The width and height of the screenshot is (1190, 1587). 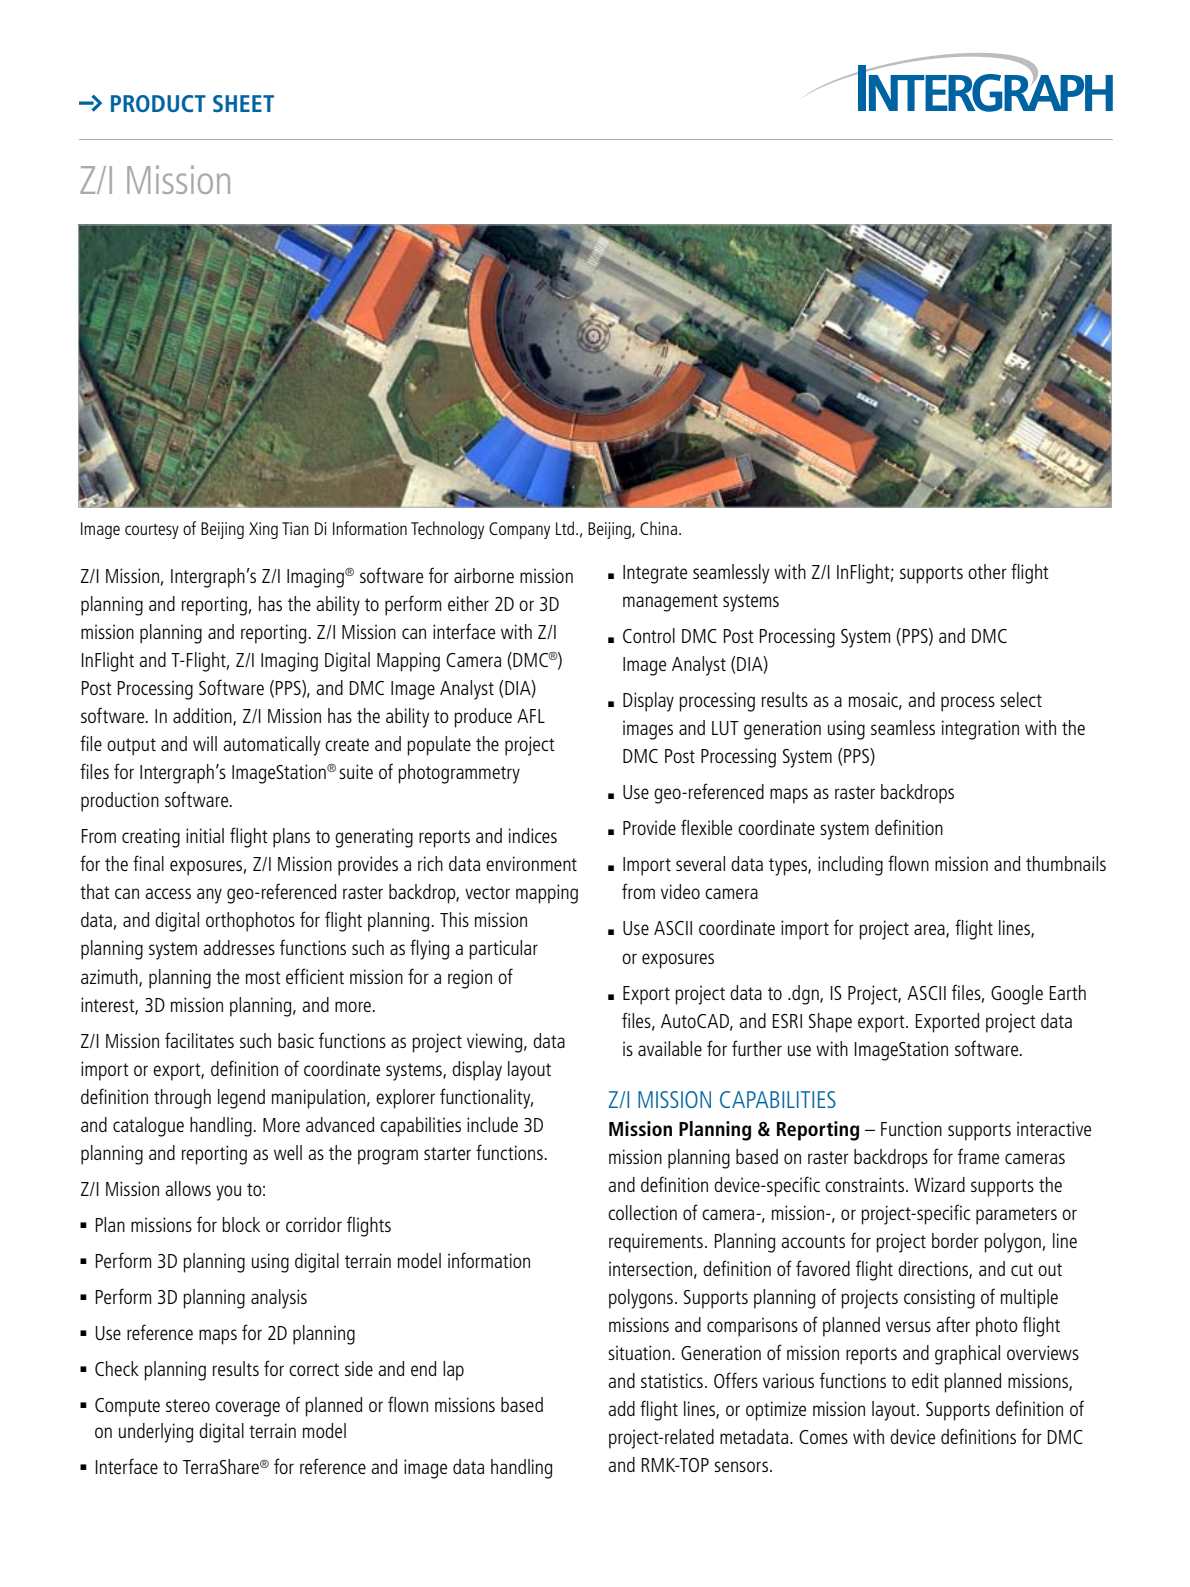 I want to click on environment, so click(x=531, y=863).
